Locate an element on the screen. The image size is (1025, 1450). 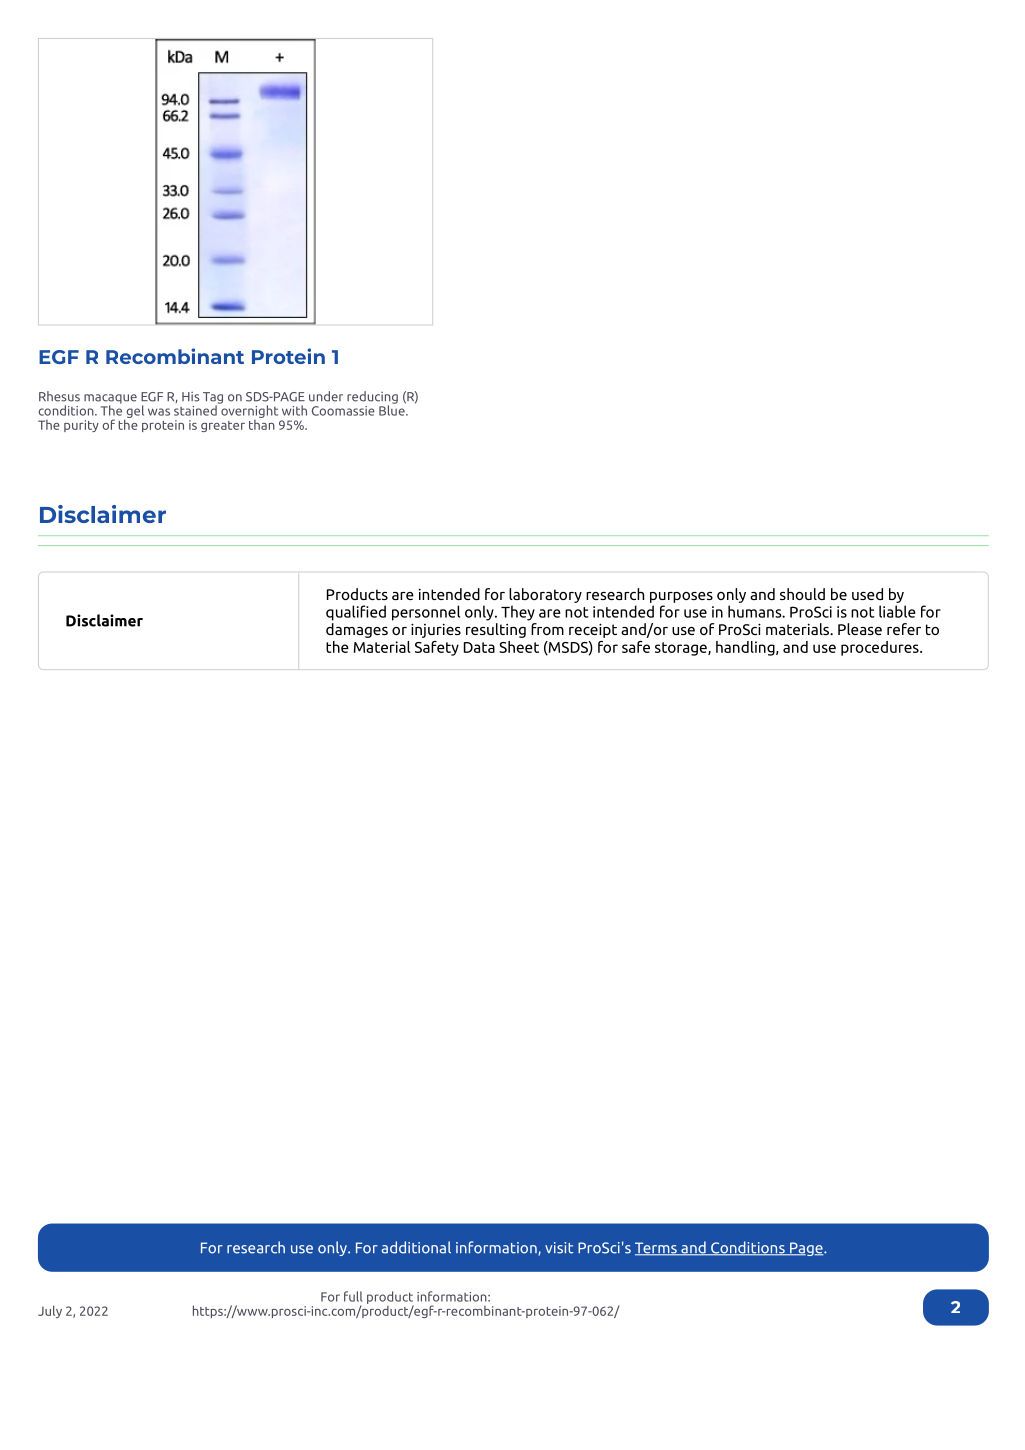
damages is located at coordinates (357, 630).
